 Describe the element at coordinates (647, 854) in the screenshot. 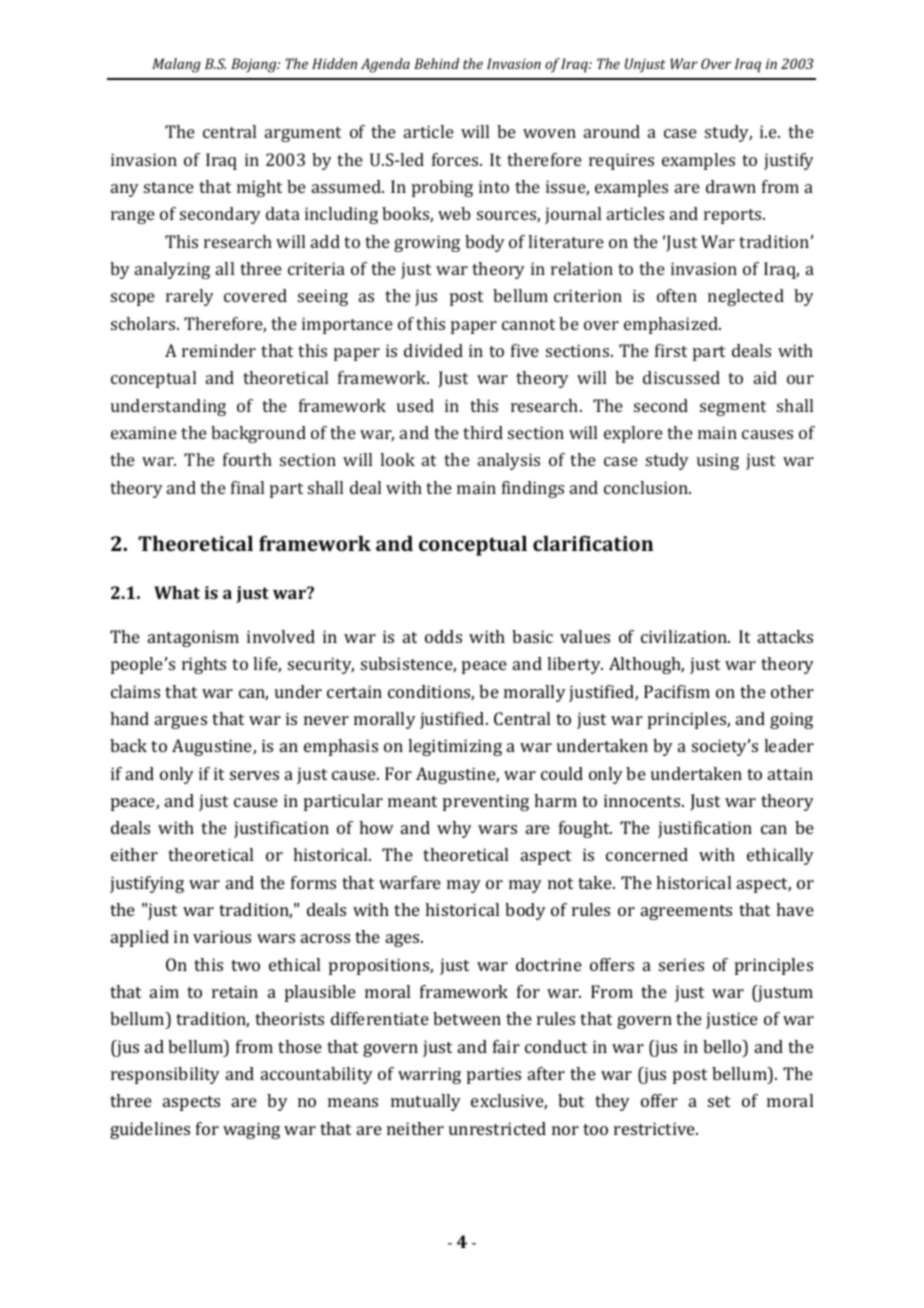

I see `concerned` at that location.
